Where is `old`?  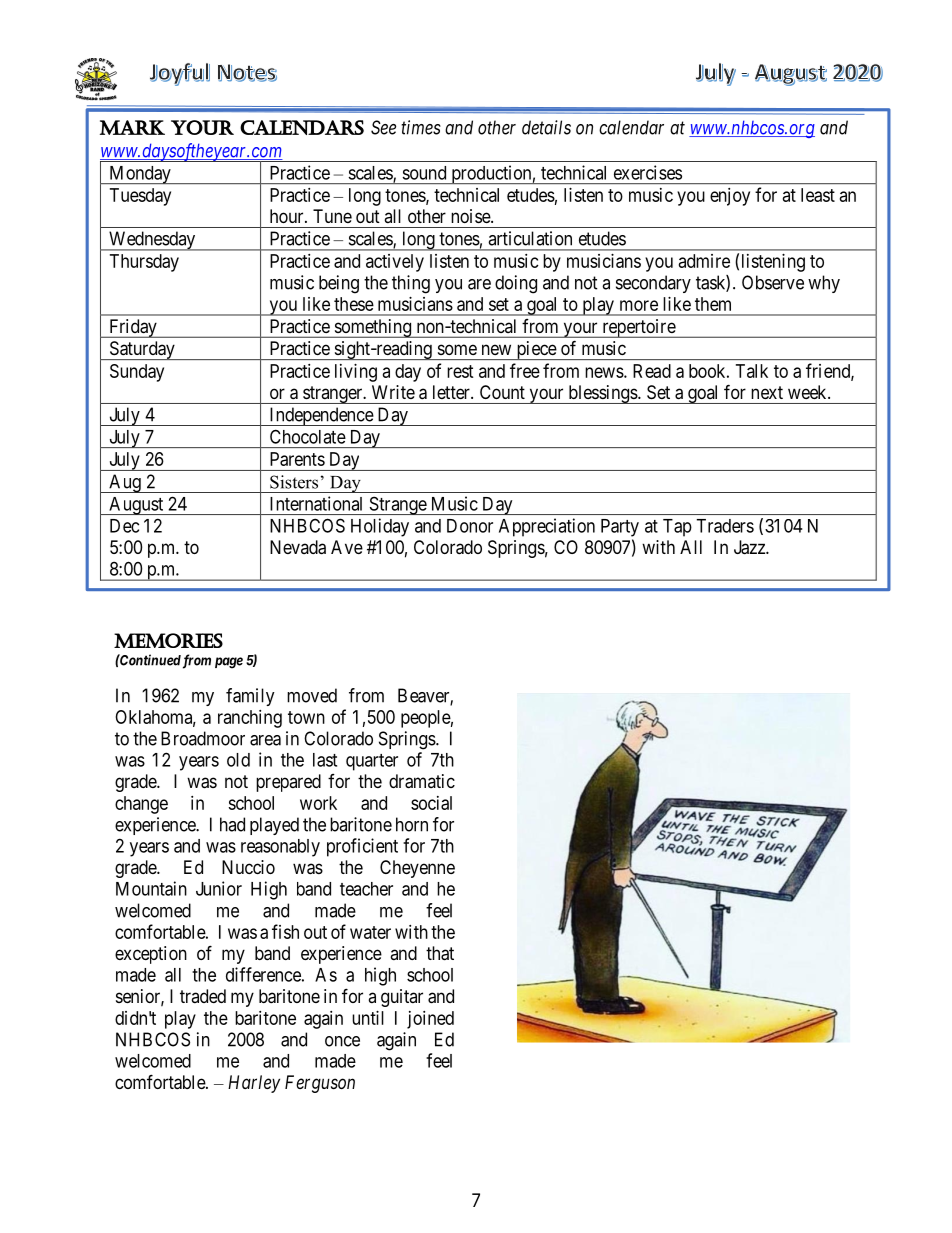 old is located at coordinates (238, 760).
